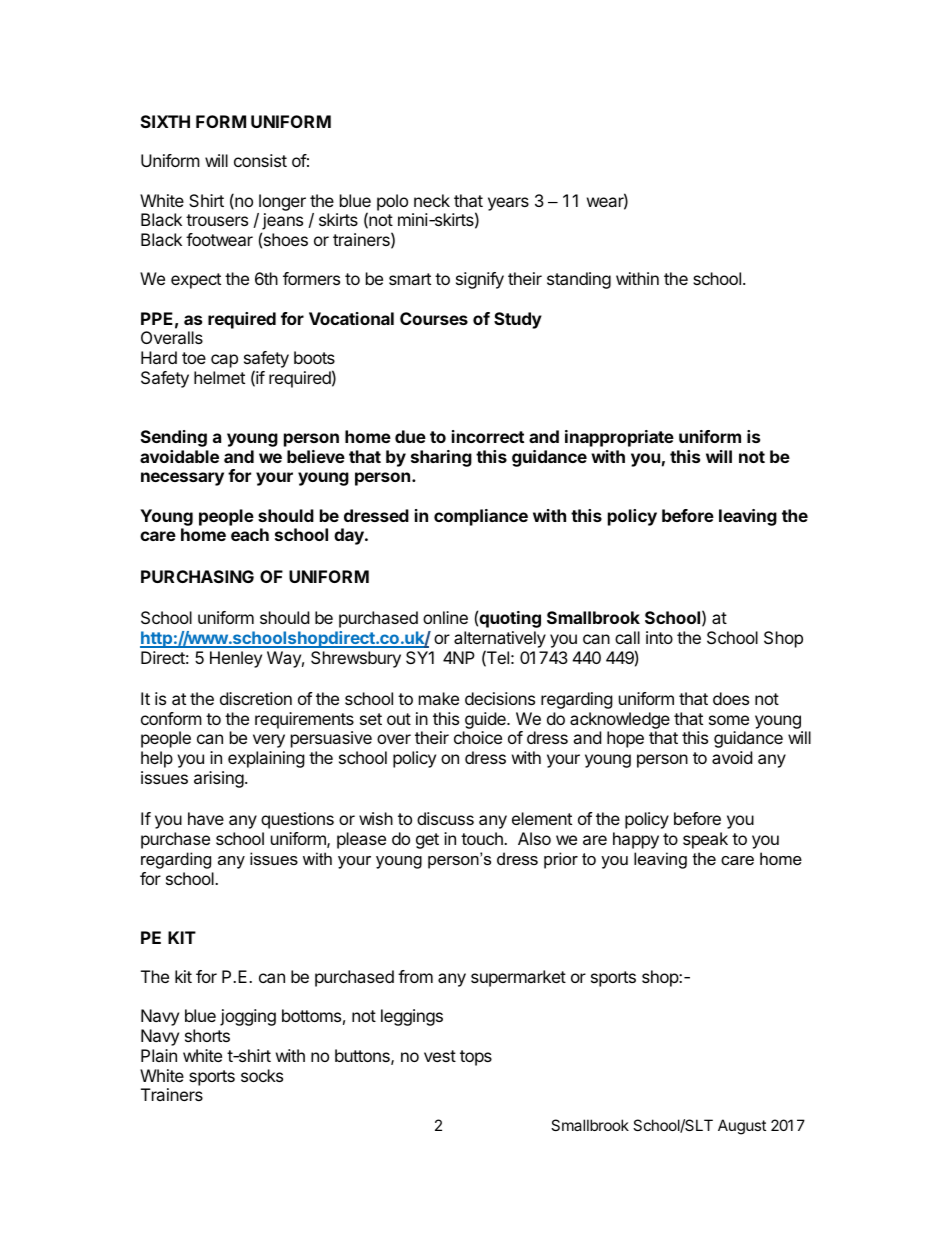  Describe the element at coordinates (432, 200) in the screenshot. I see `neck` at that location.
